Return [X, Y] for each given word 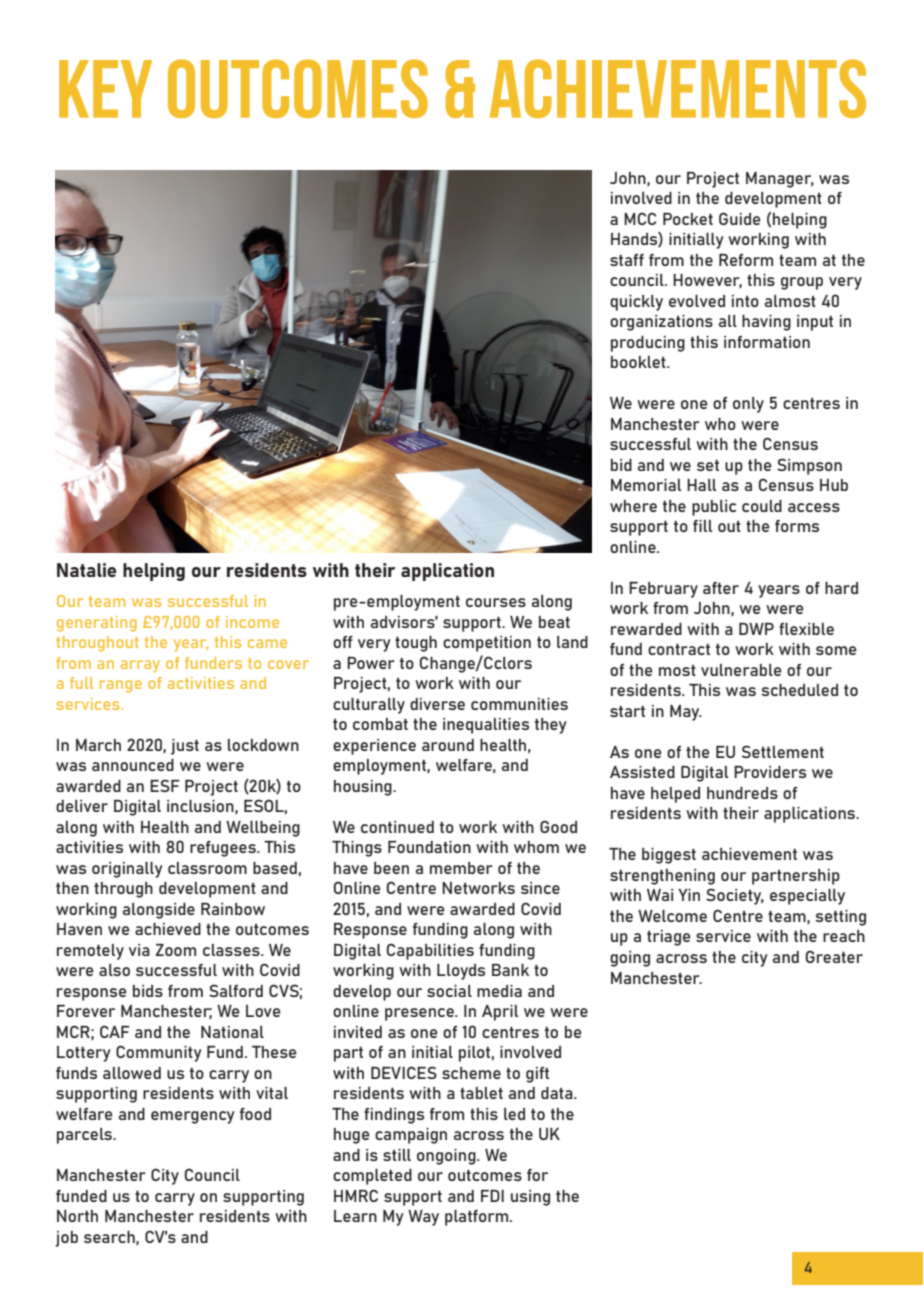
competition [487, 644]
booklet [639, 362]
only [748, 405]
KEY [105, 89]
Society [735, 896]
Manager [780, 180]
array [140, 666]
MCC [640, 218]
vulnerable [741, 670]
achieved [168, 929]
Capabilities [430, 951]
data [558, 1093]
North [77, 1216]
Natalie [87, 570]
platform [478, 1218]
